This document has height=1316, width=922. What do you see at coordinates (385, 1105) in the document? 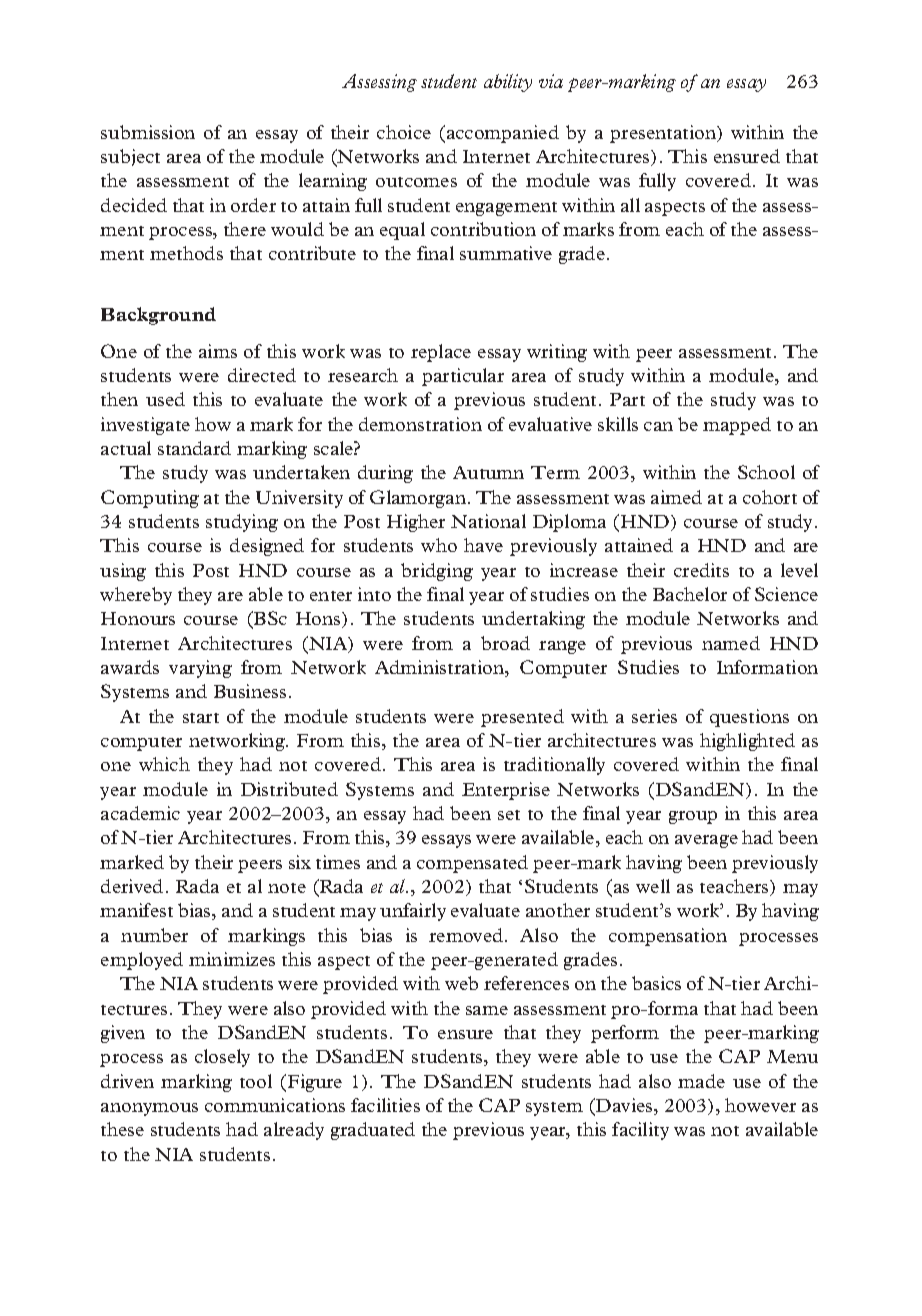
I see `facilities` at bounding box center [385, 1105].
